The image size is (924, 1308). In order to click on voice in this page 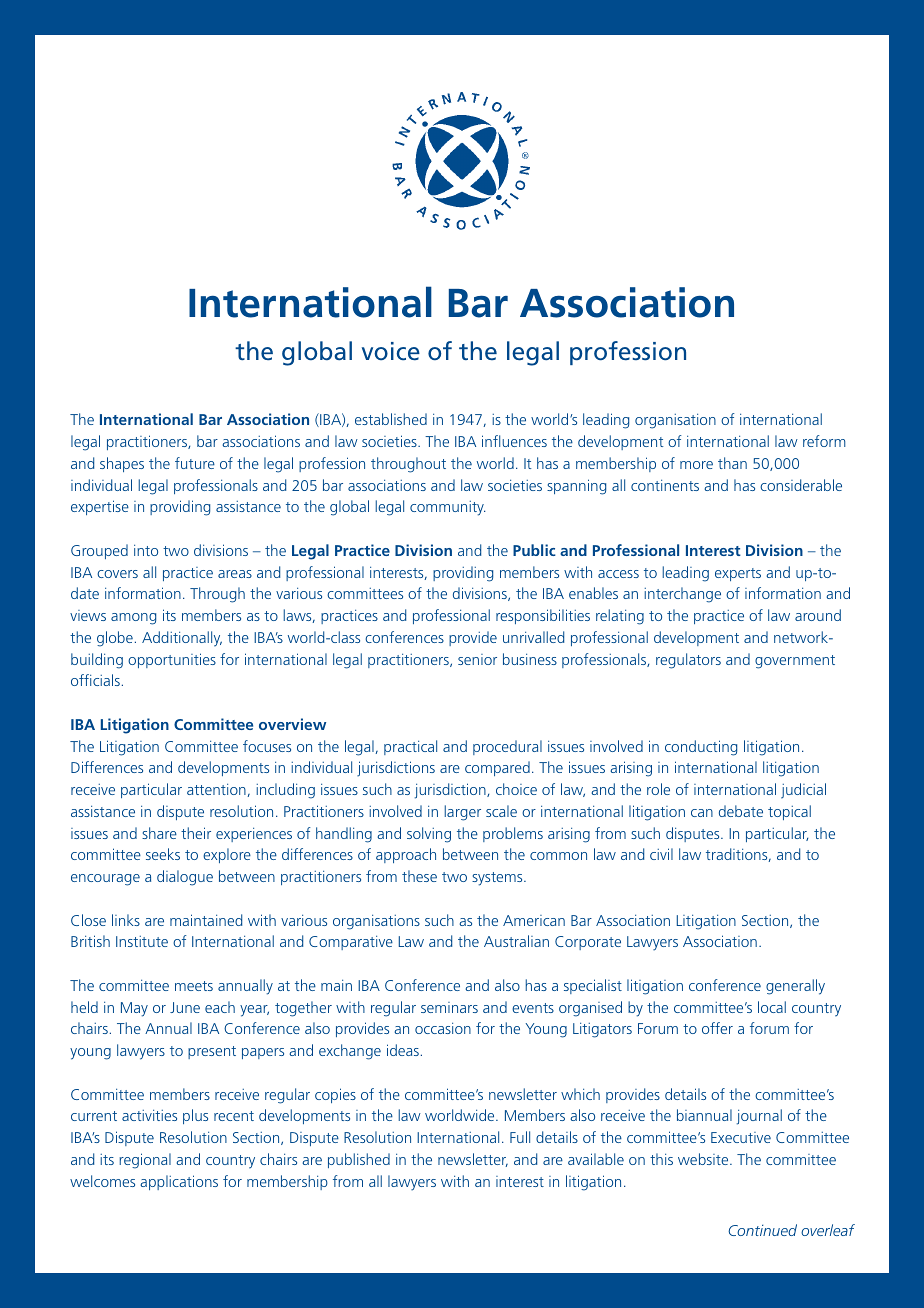, I will do `click(391, 351)`.
